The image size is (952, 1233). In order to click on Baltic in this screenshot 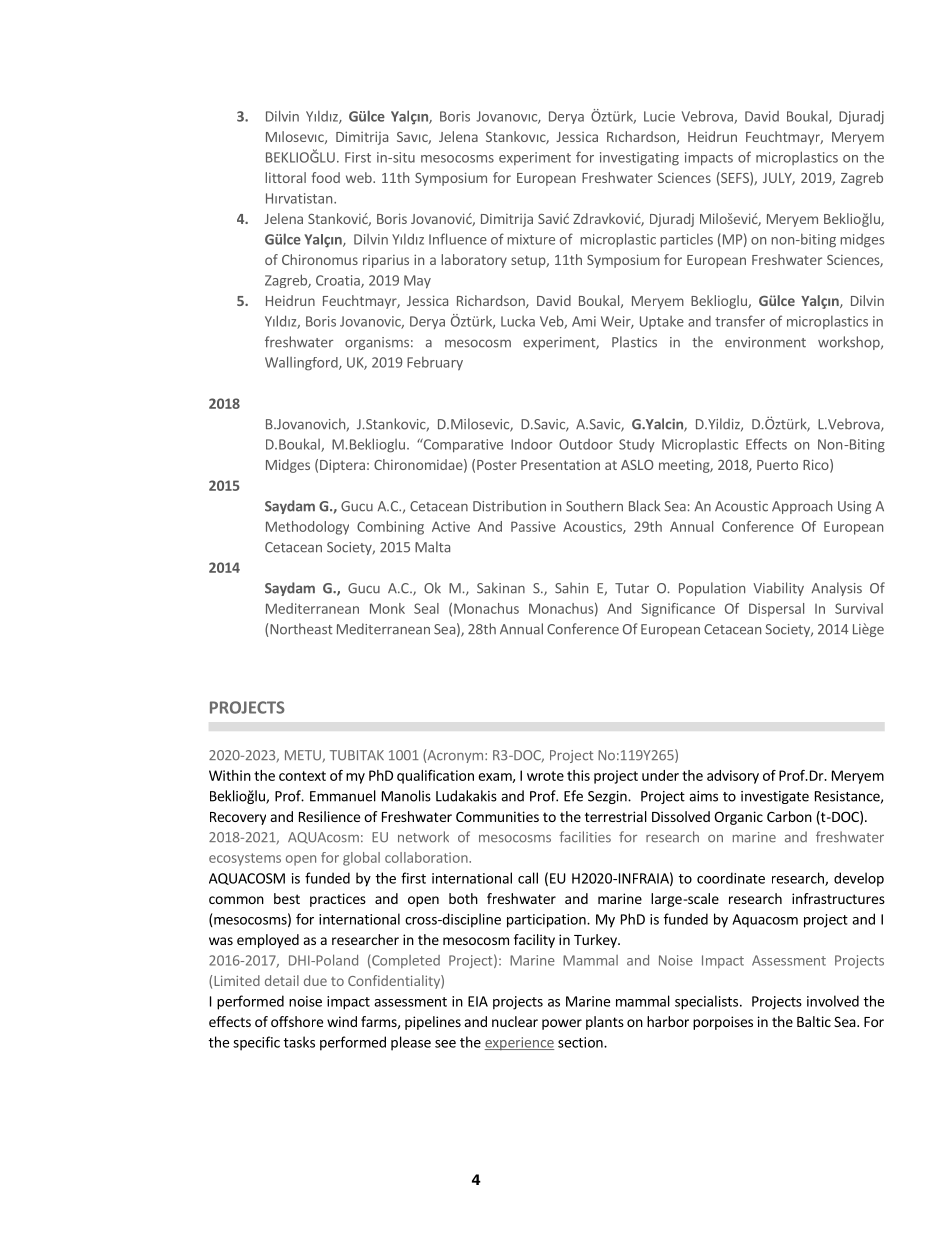, I will do `click(814, 1021)`.
